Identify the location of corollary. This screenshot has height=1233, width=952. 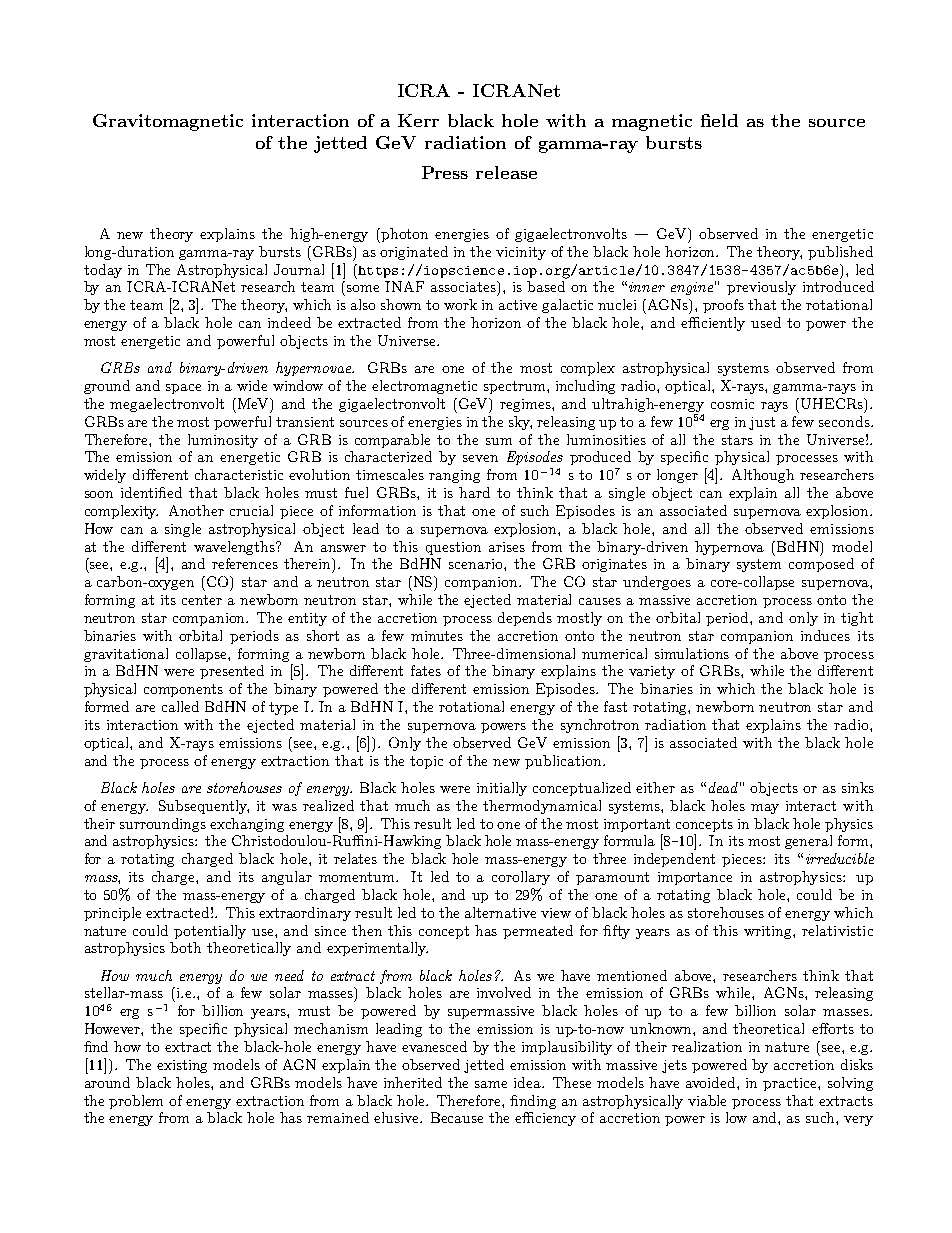
(521, 878).
